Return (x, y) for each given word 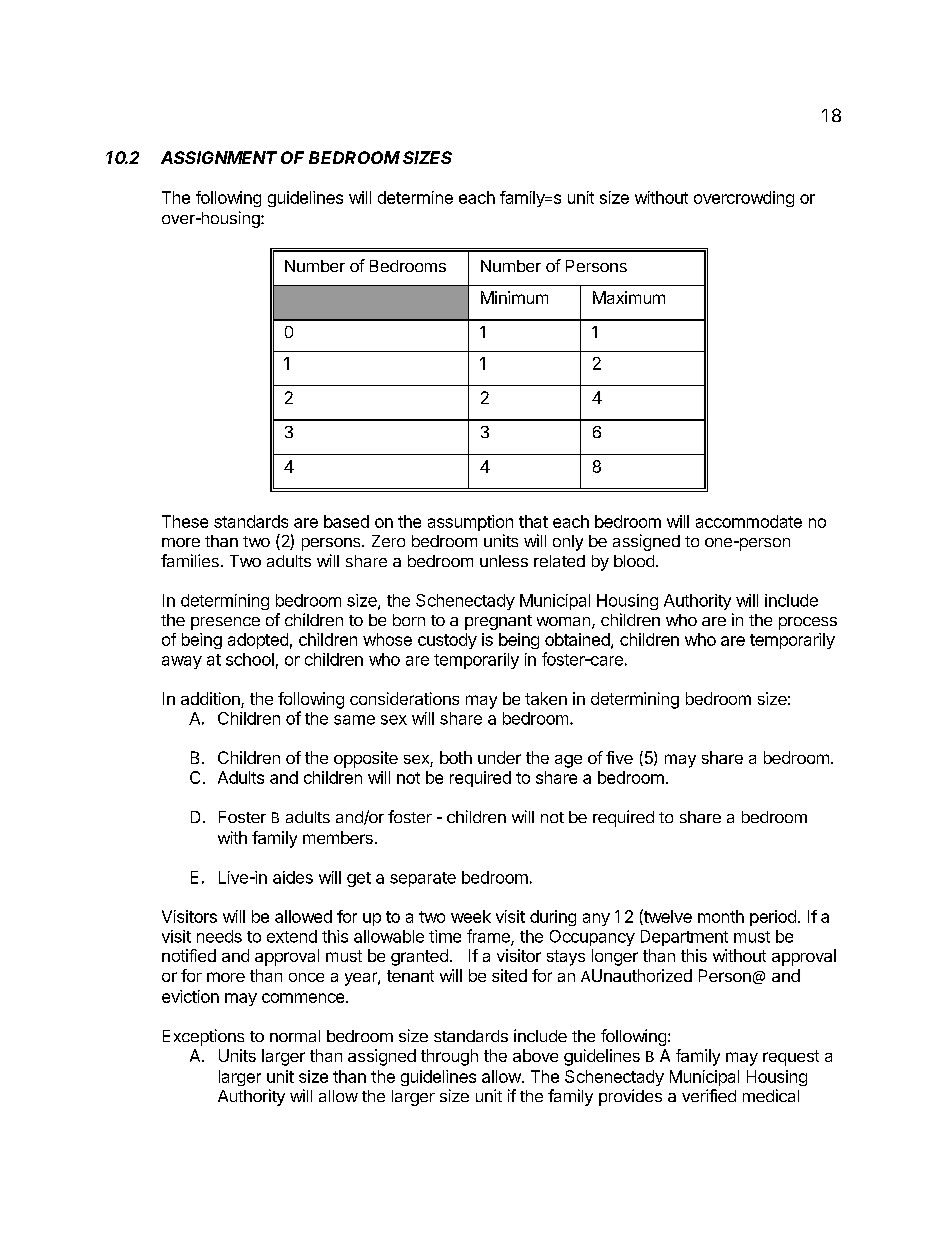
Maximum (629, 297)
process (808, 623)
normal (295, 1036)
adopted (258, 641)
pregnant (498, 622)
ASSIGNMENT (219, 157)
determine (415, 197)
